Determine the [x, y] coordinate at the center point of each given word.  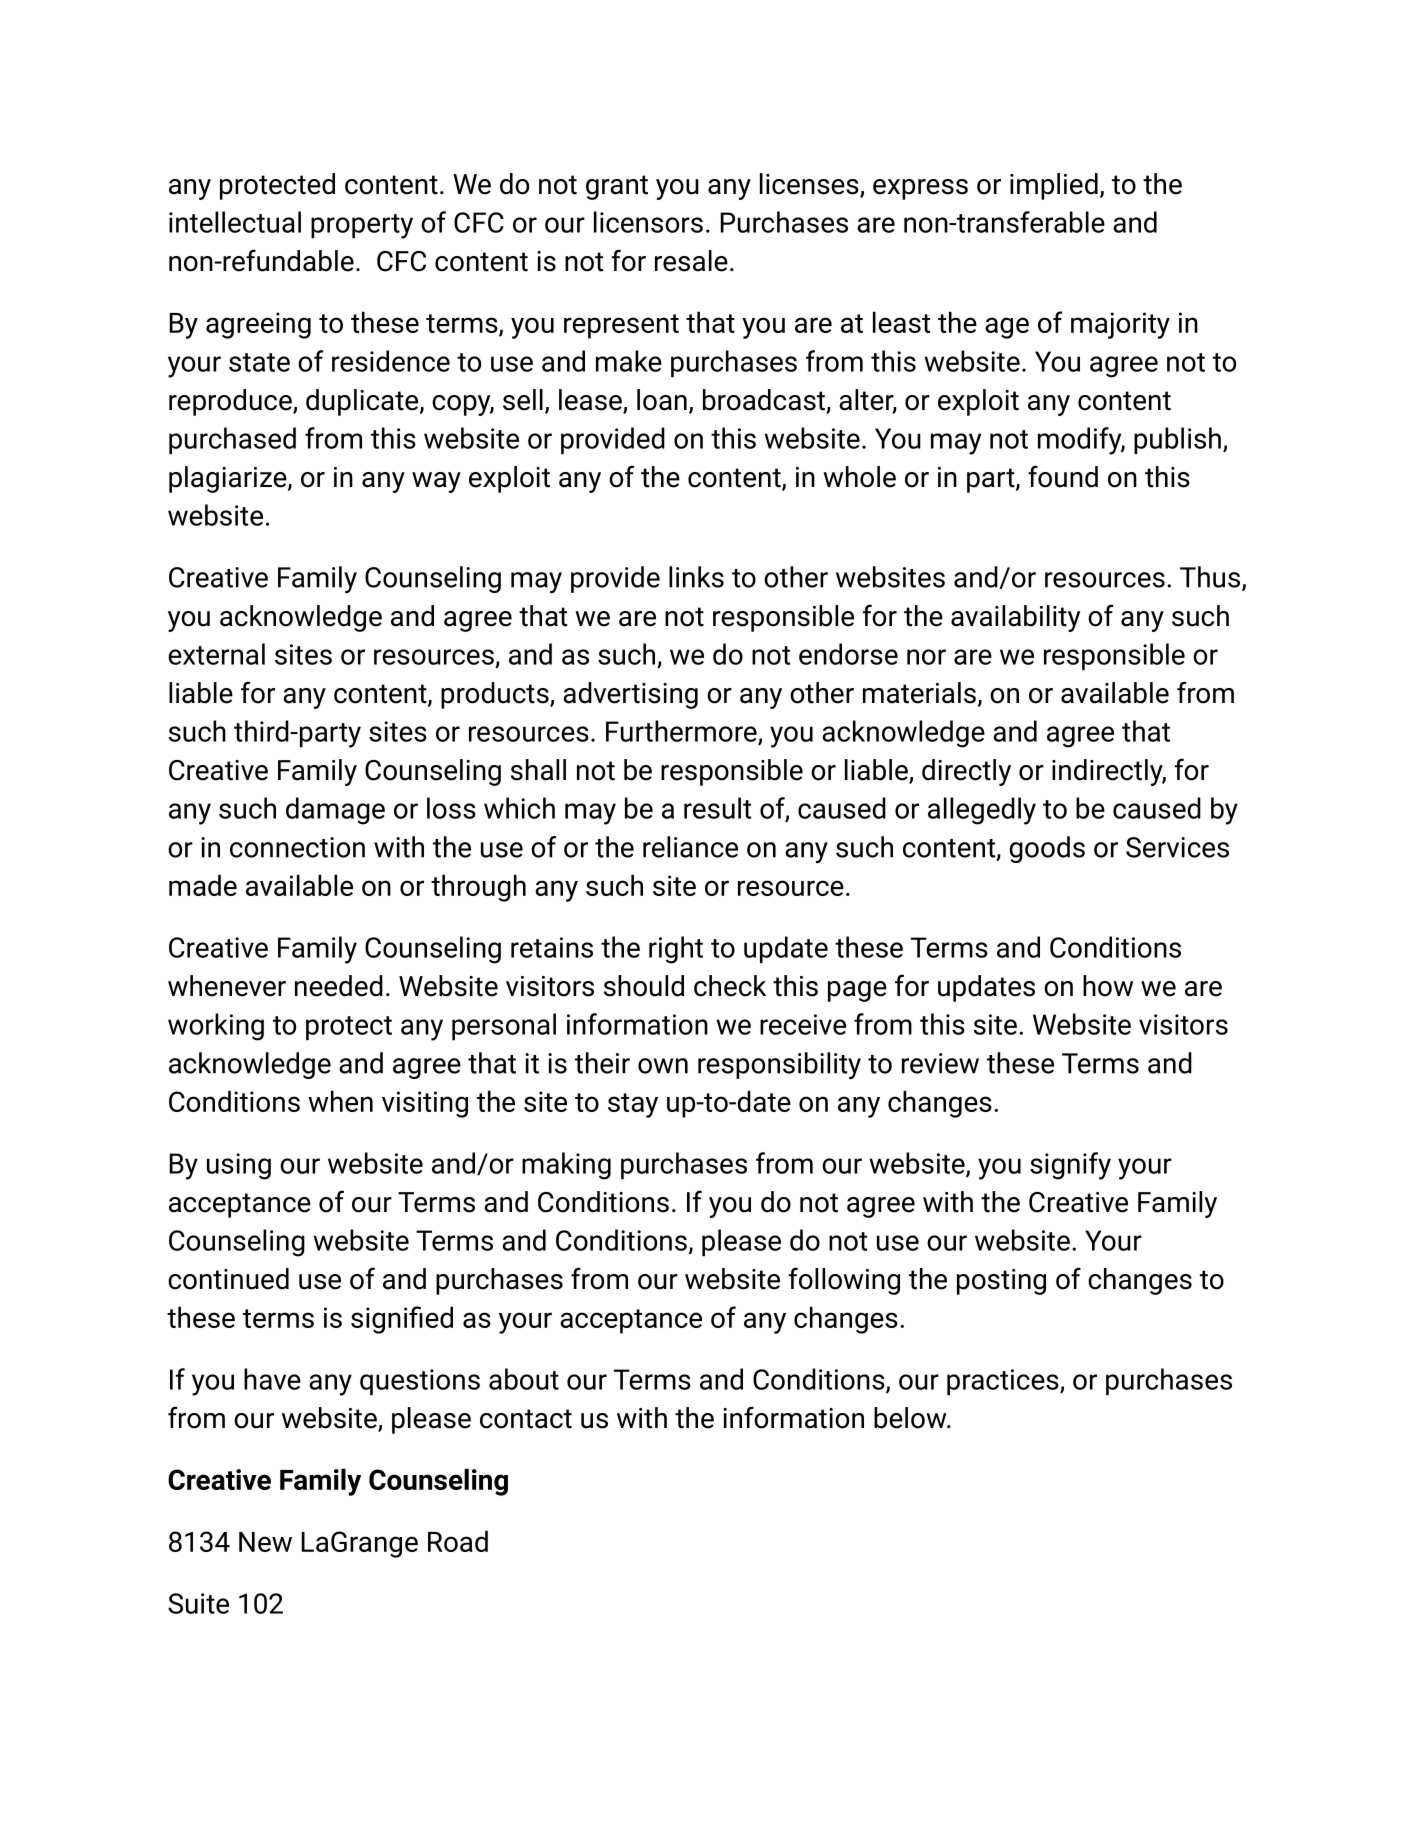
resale [691, 261]
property [362, 226]
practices [1004, 1382]
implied [1054, 186]
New [265, 1542]
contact [526, 1419]
